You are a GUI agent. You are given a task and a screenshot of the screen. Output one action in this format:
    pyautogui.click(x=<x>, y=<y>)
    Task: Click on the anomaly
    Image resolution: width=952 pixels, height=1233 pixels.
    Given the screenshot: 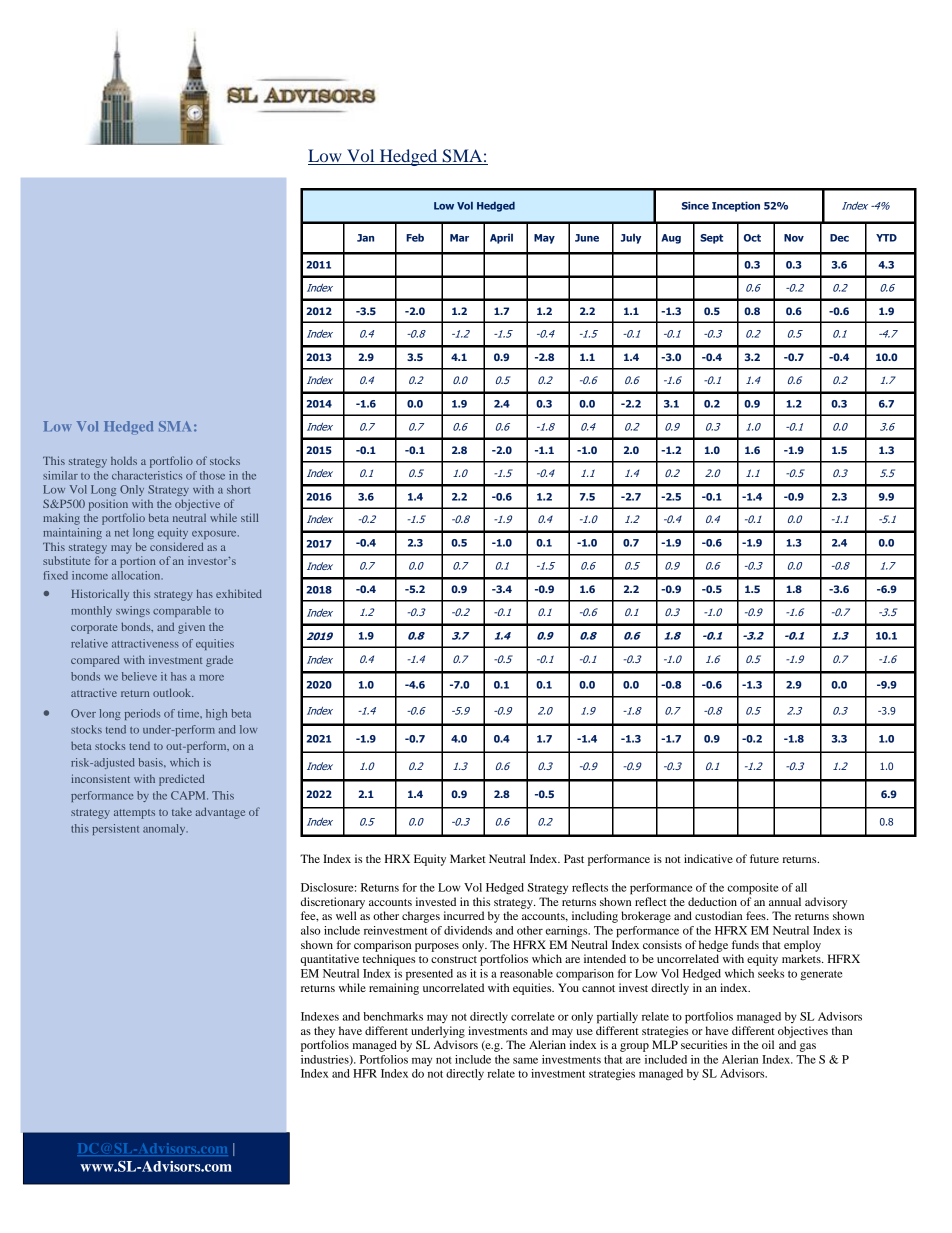 What is the action you would take?
    pyautogui.click(x=165, y=829)
